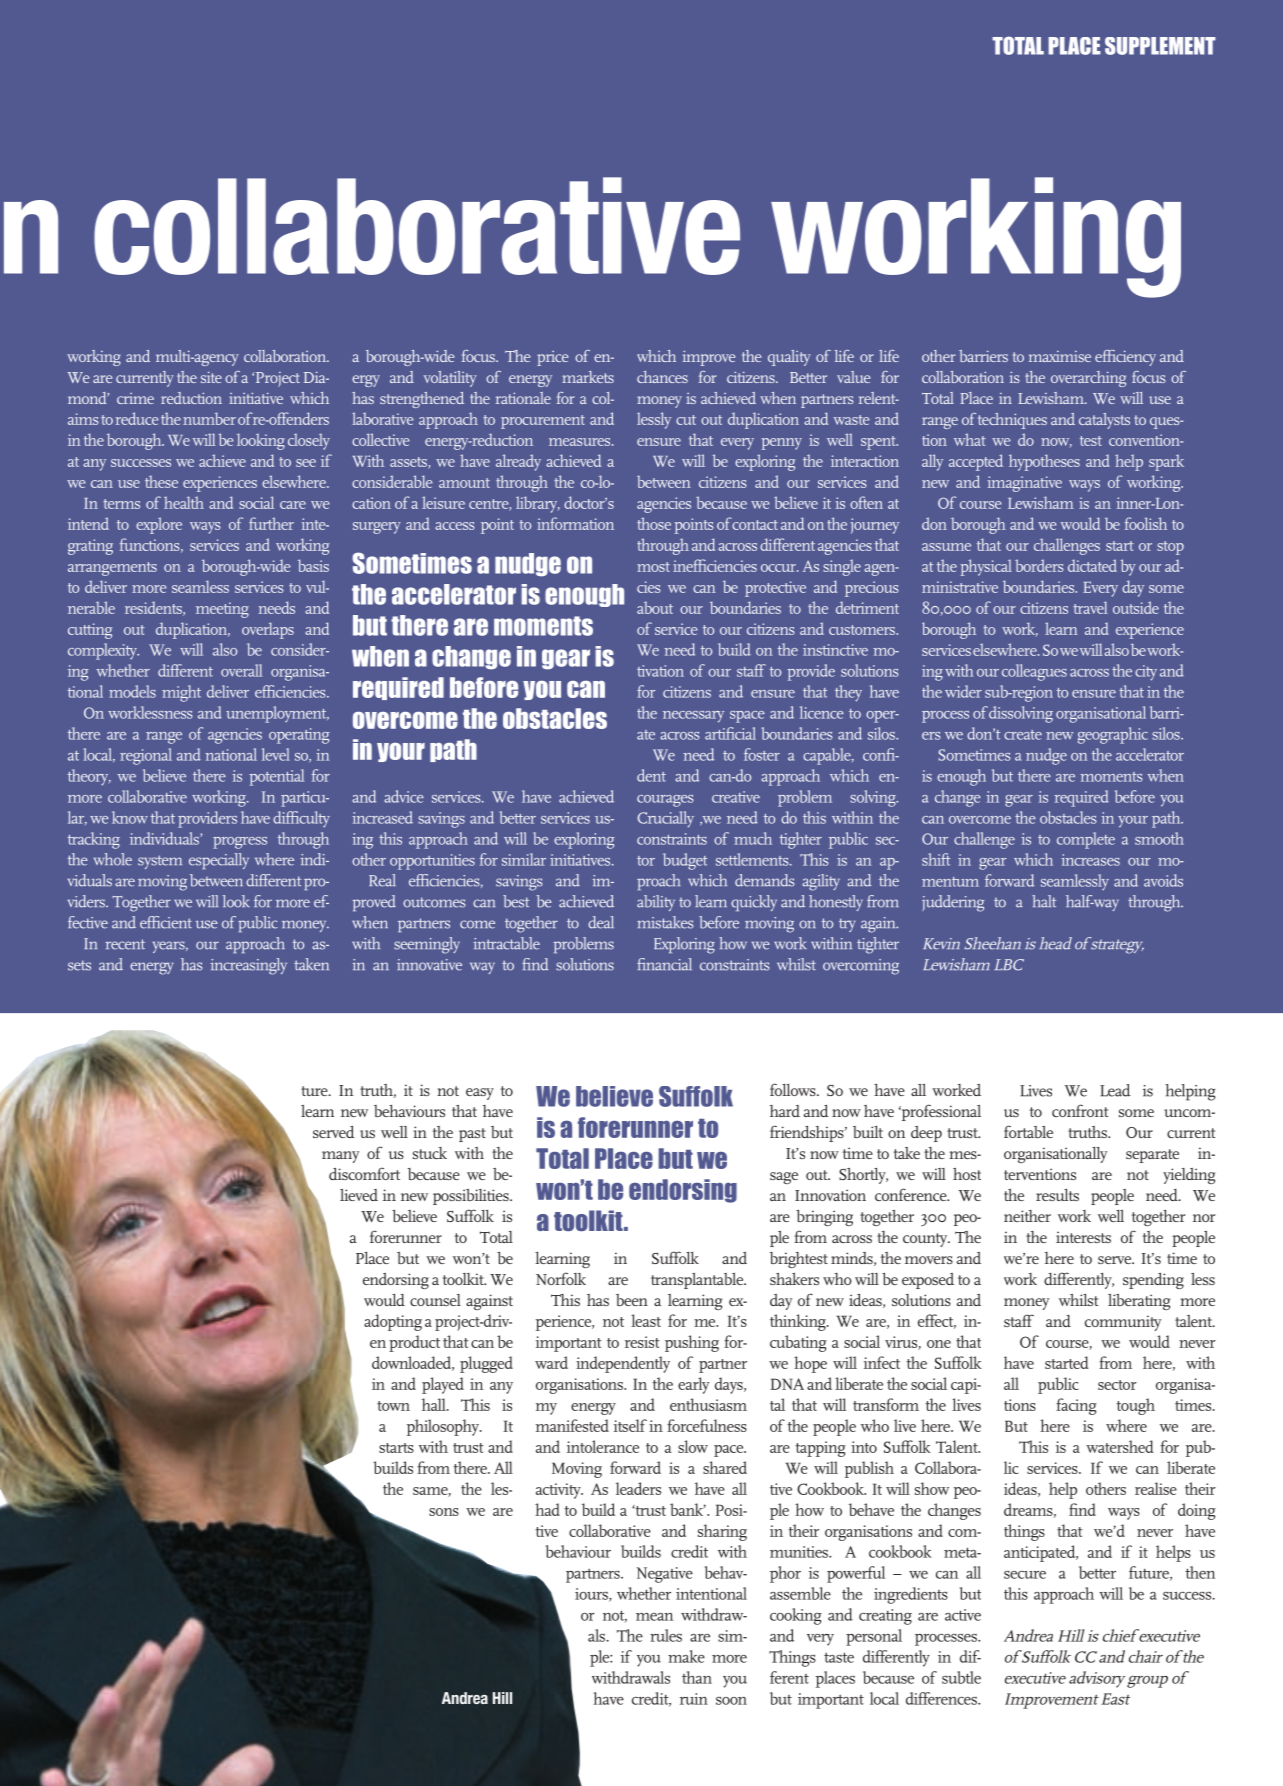 This screenshot has width=1283, height=1786. I want to click on site, so click(211, 377).
